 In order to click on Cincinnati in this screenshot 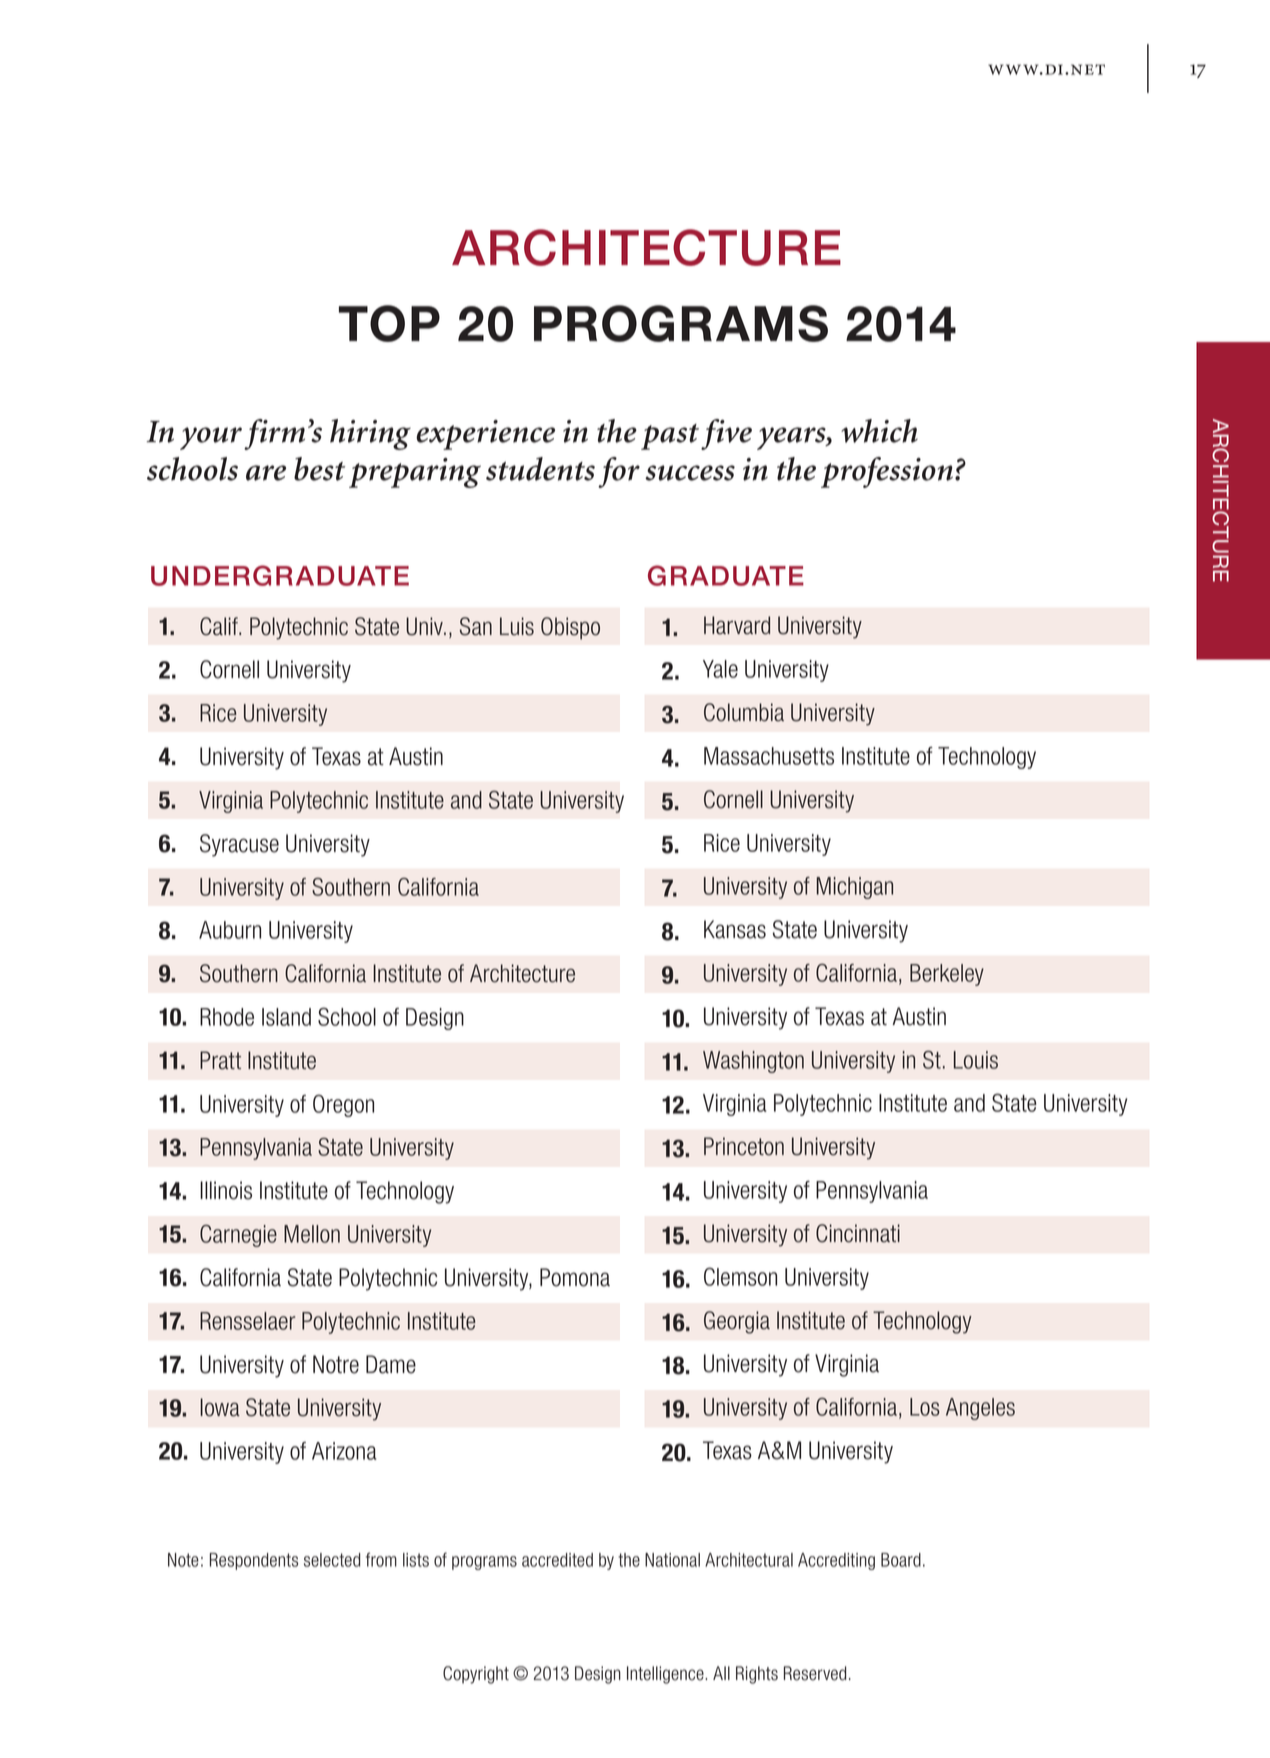, I will do `click(858, 1233)`.
